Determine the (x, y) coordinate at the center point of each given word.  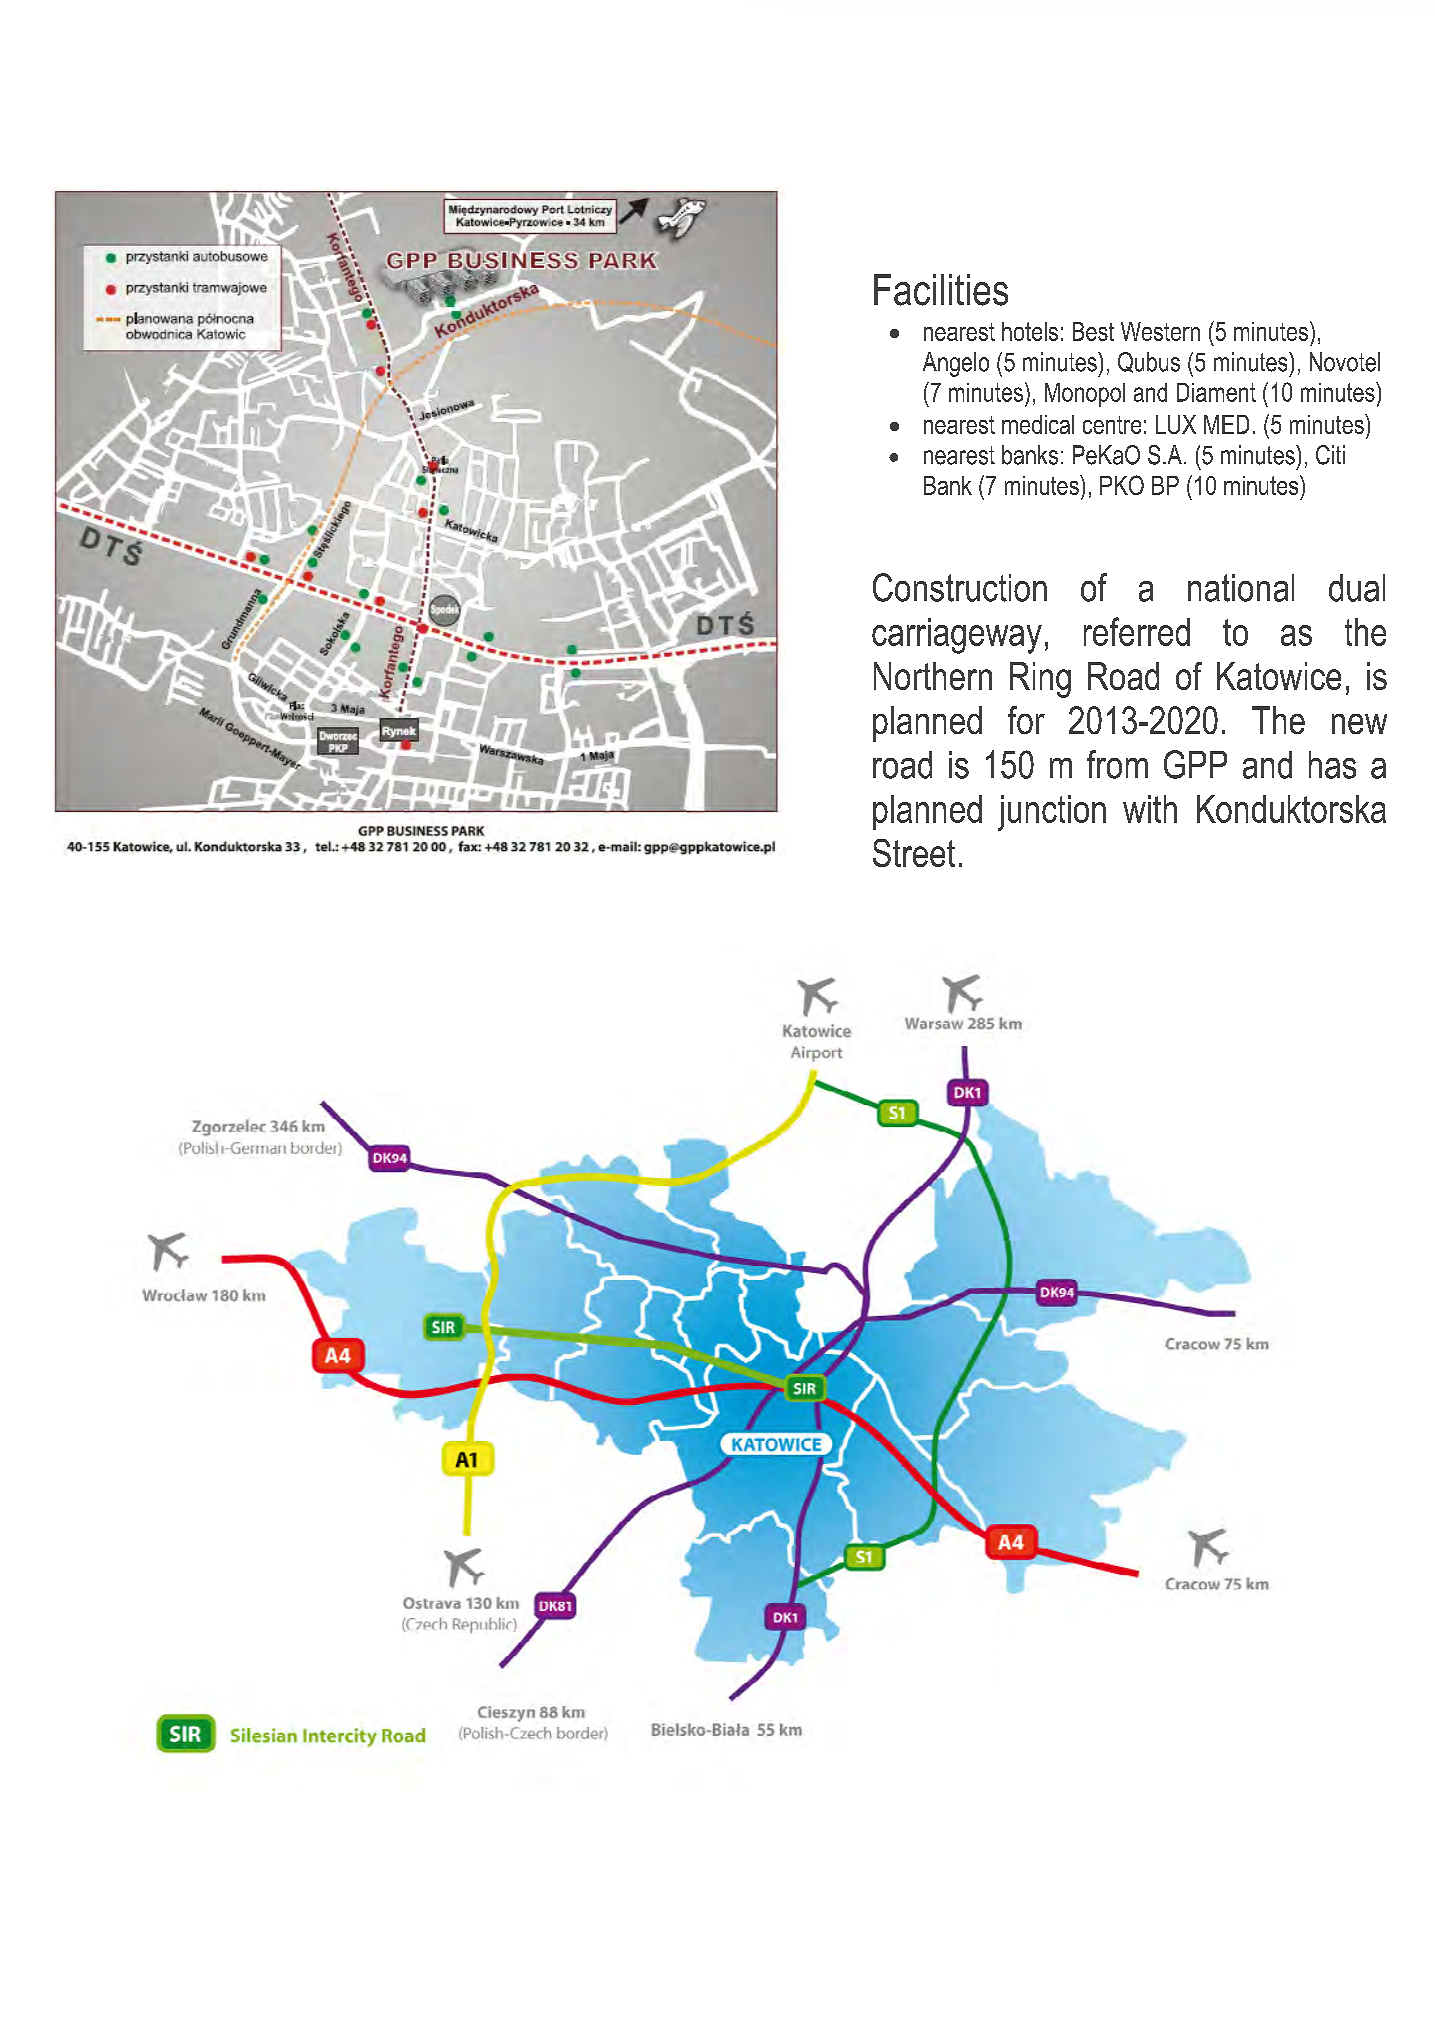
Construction (960, 587)
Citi (1330, 455)
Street (914, 853)
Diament (1216, 392)
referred (1137, 631)
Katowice (1279, 676)
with (1150, 809)
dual (1357, 588)
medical (1038, 424)
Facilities (941, 290)
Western (1160, 331)
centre (1112, 425)
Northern (933, 676)
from (1117, 764)
